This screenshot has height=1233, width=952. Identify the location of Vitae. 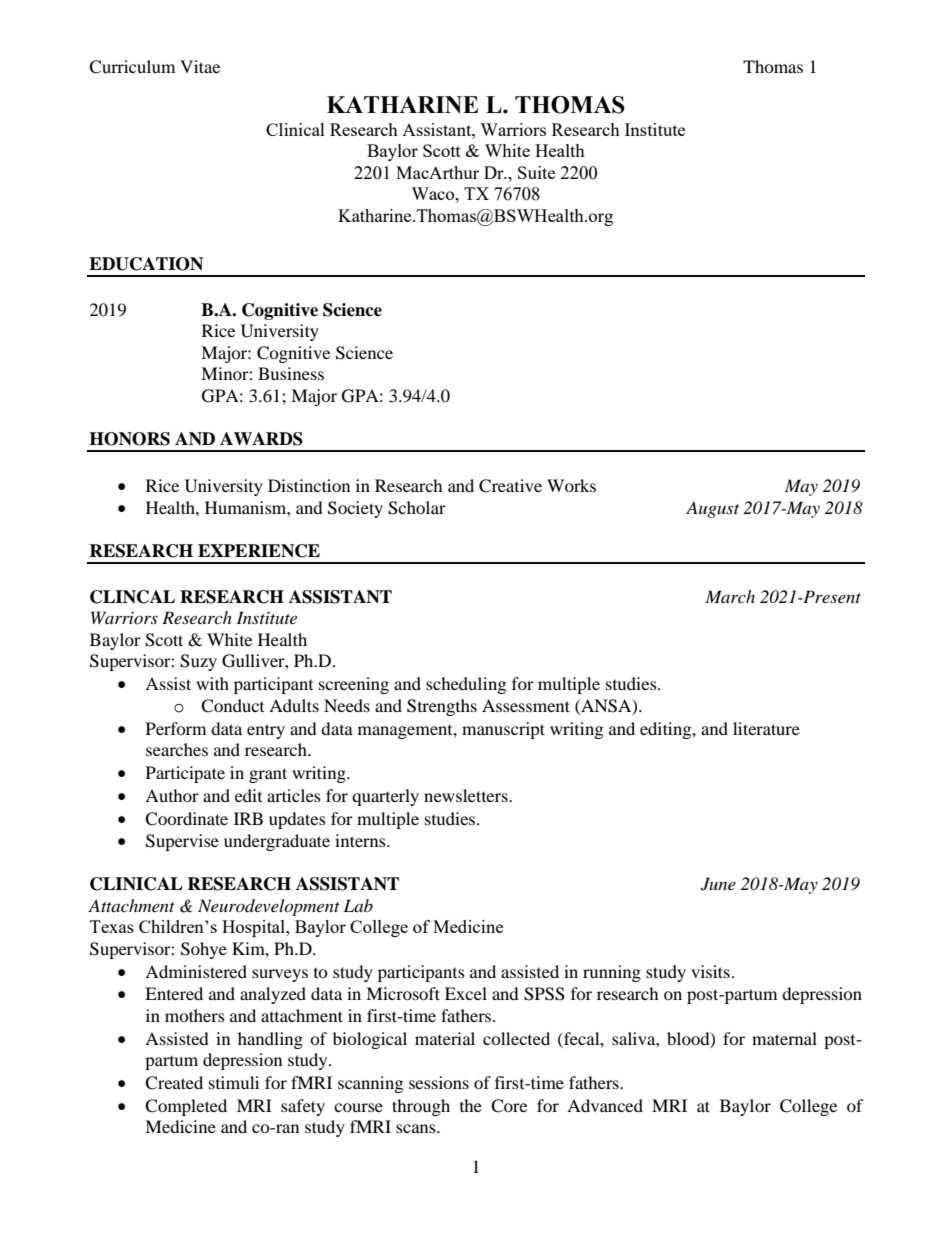
(200, 66).
